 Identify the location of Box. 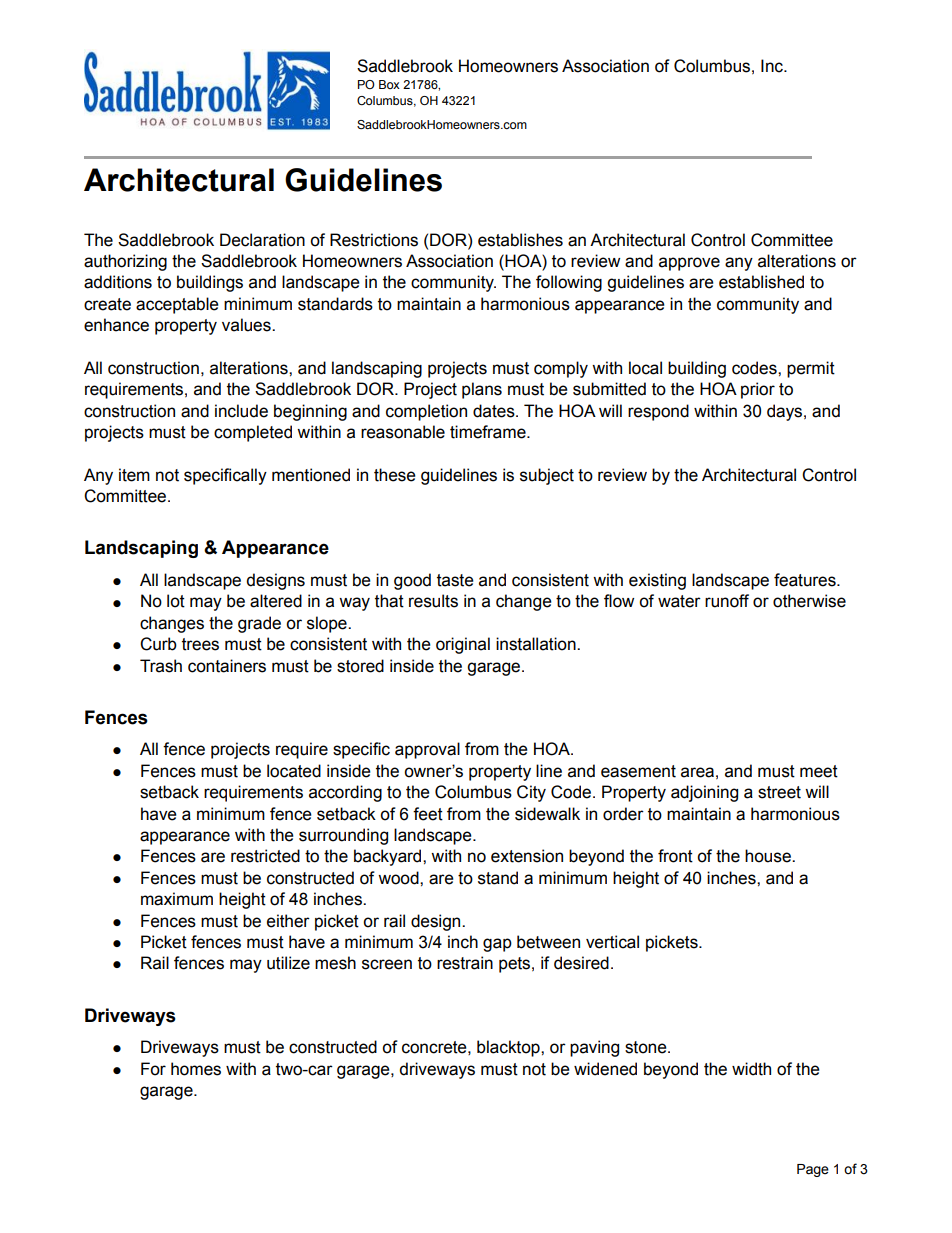
(389, 84).
